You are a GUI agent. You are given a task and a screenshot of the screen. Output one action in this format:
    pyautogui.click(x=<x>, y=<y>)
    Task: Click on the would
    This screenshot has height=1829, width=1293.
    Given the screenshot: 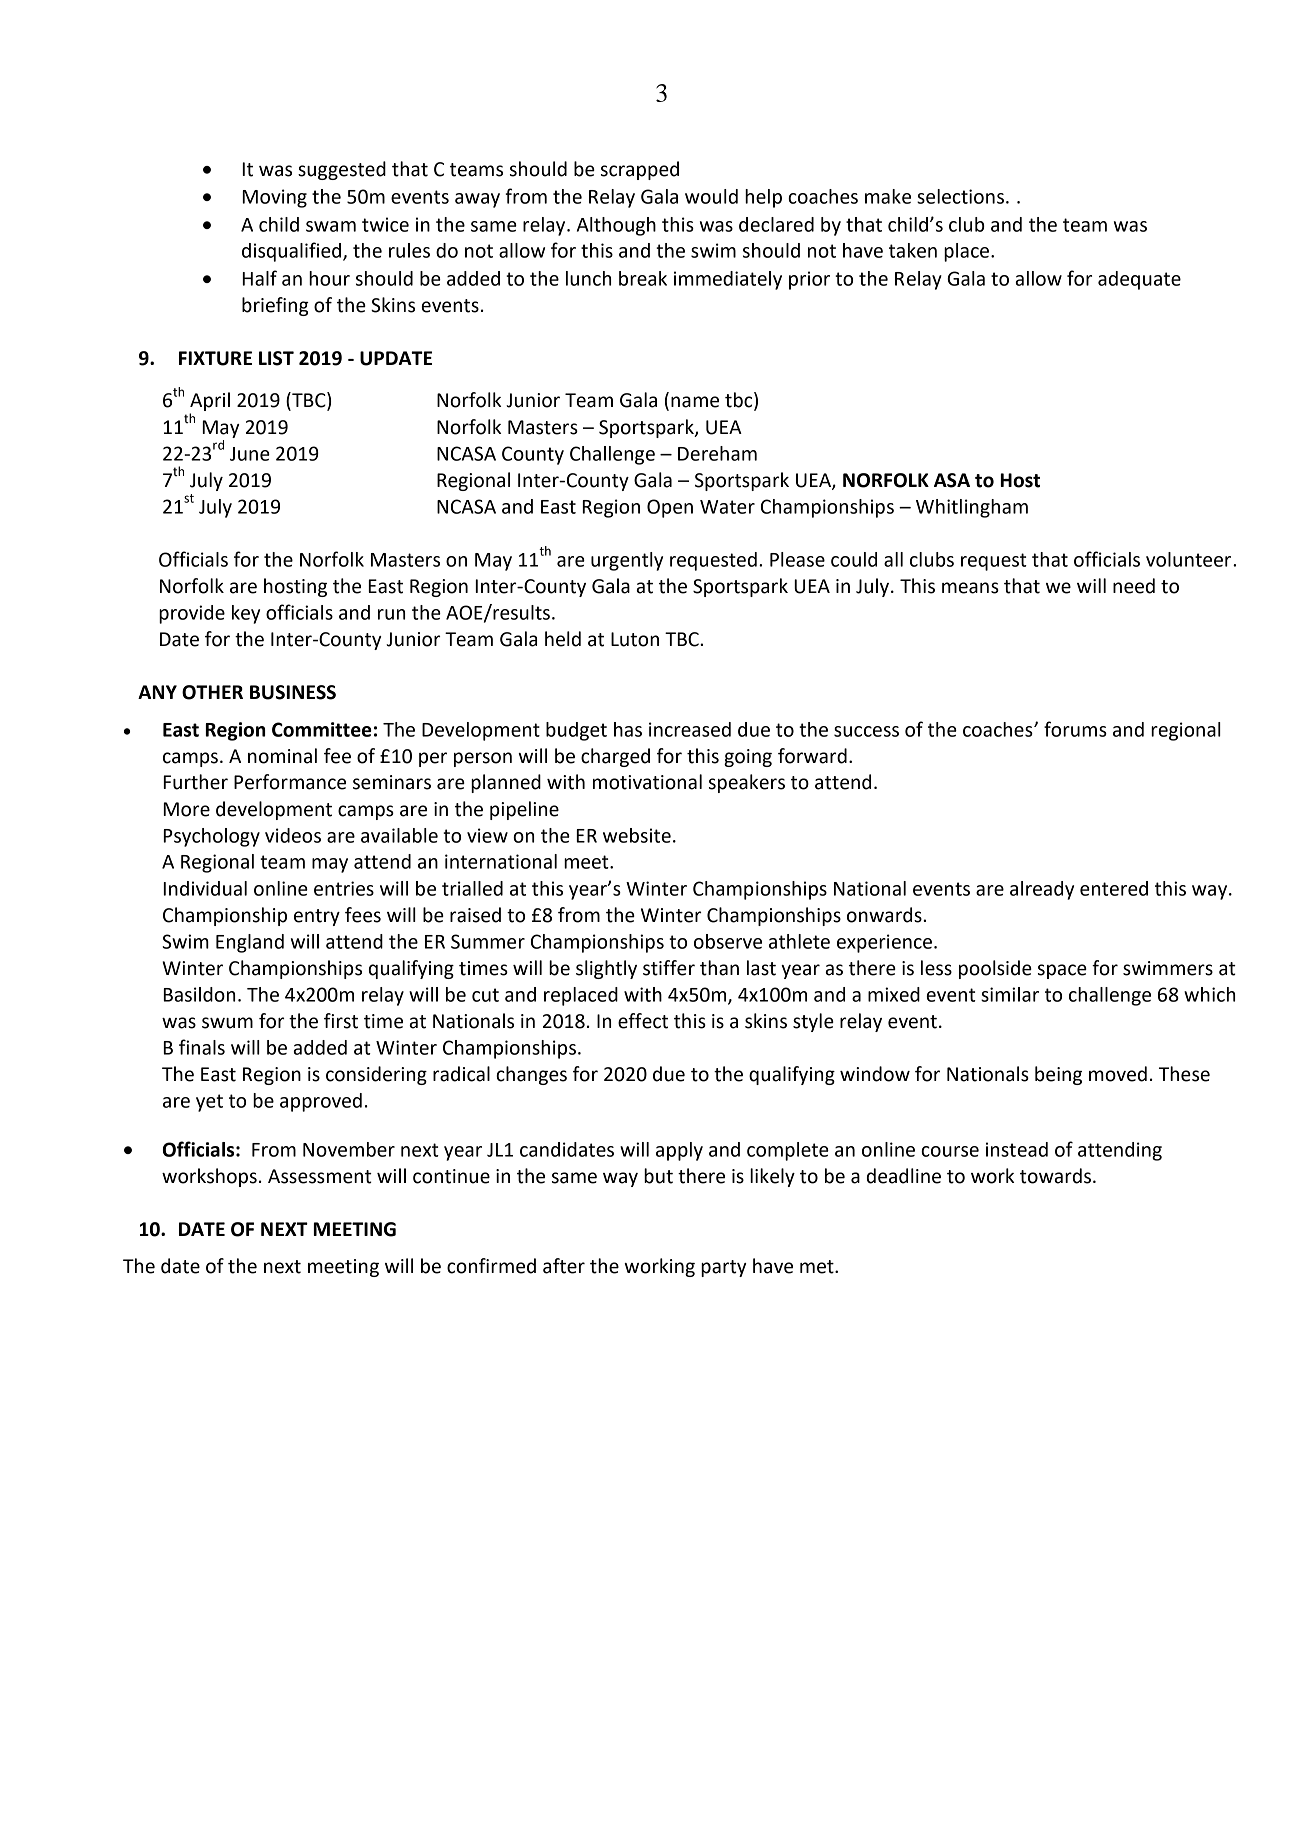 What is the action you would take?
    pyautogui.click(x=711, y=196)
